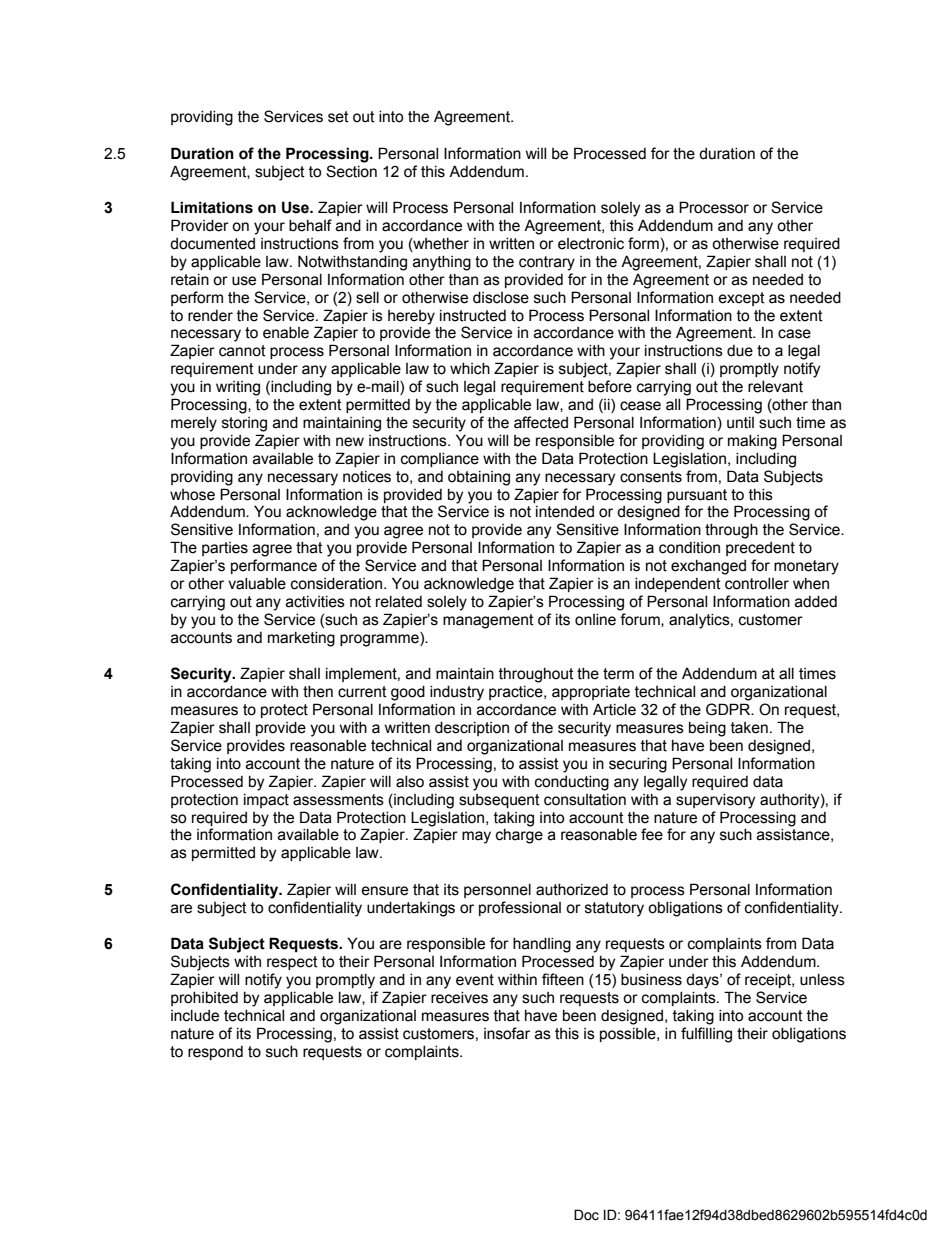 The image size is (952, 1233). I want to click on set, so click(338, 117).
